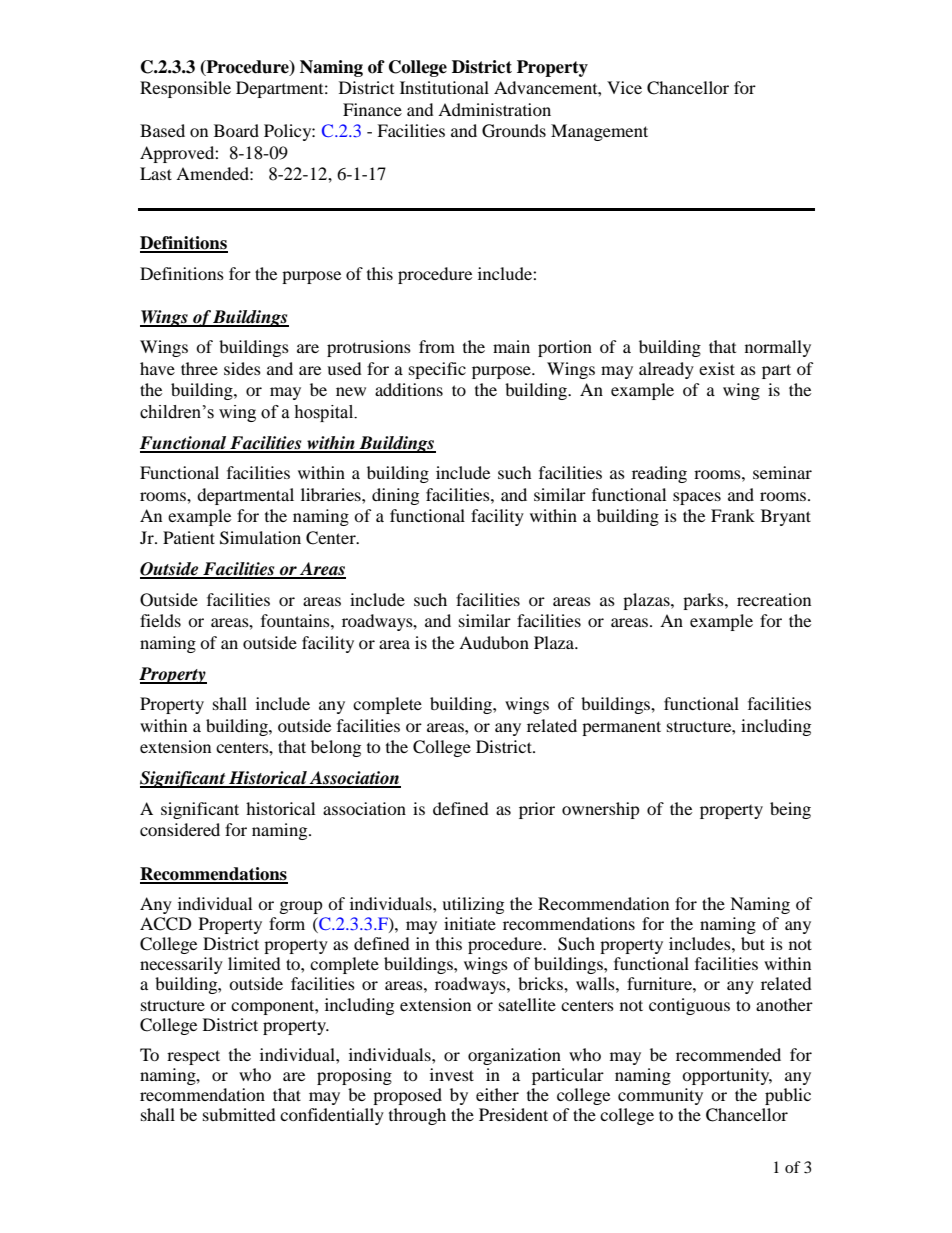  What do you see at coordinates (537, 810) in the document?
I see `prior` at bounding box center [537, 810].
